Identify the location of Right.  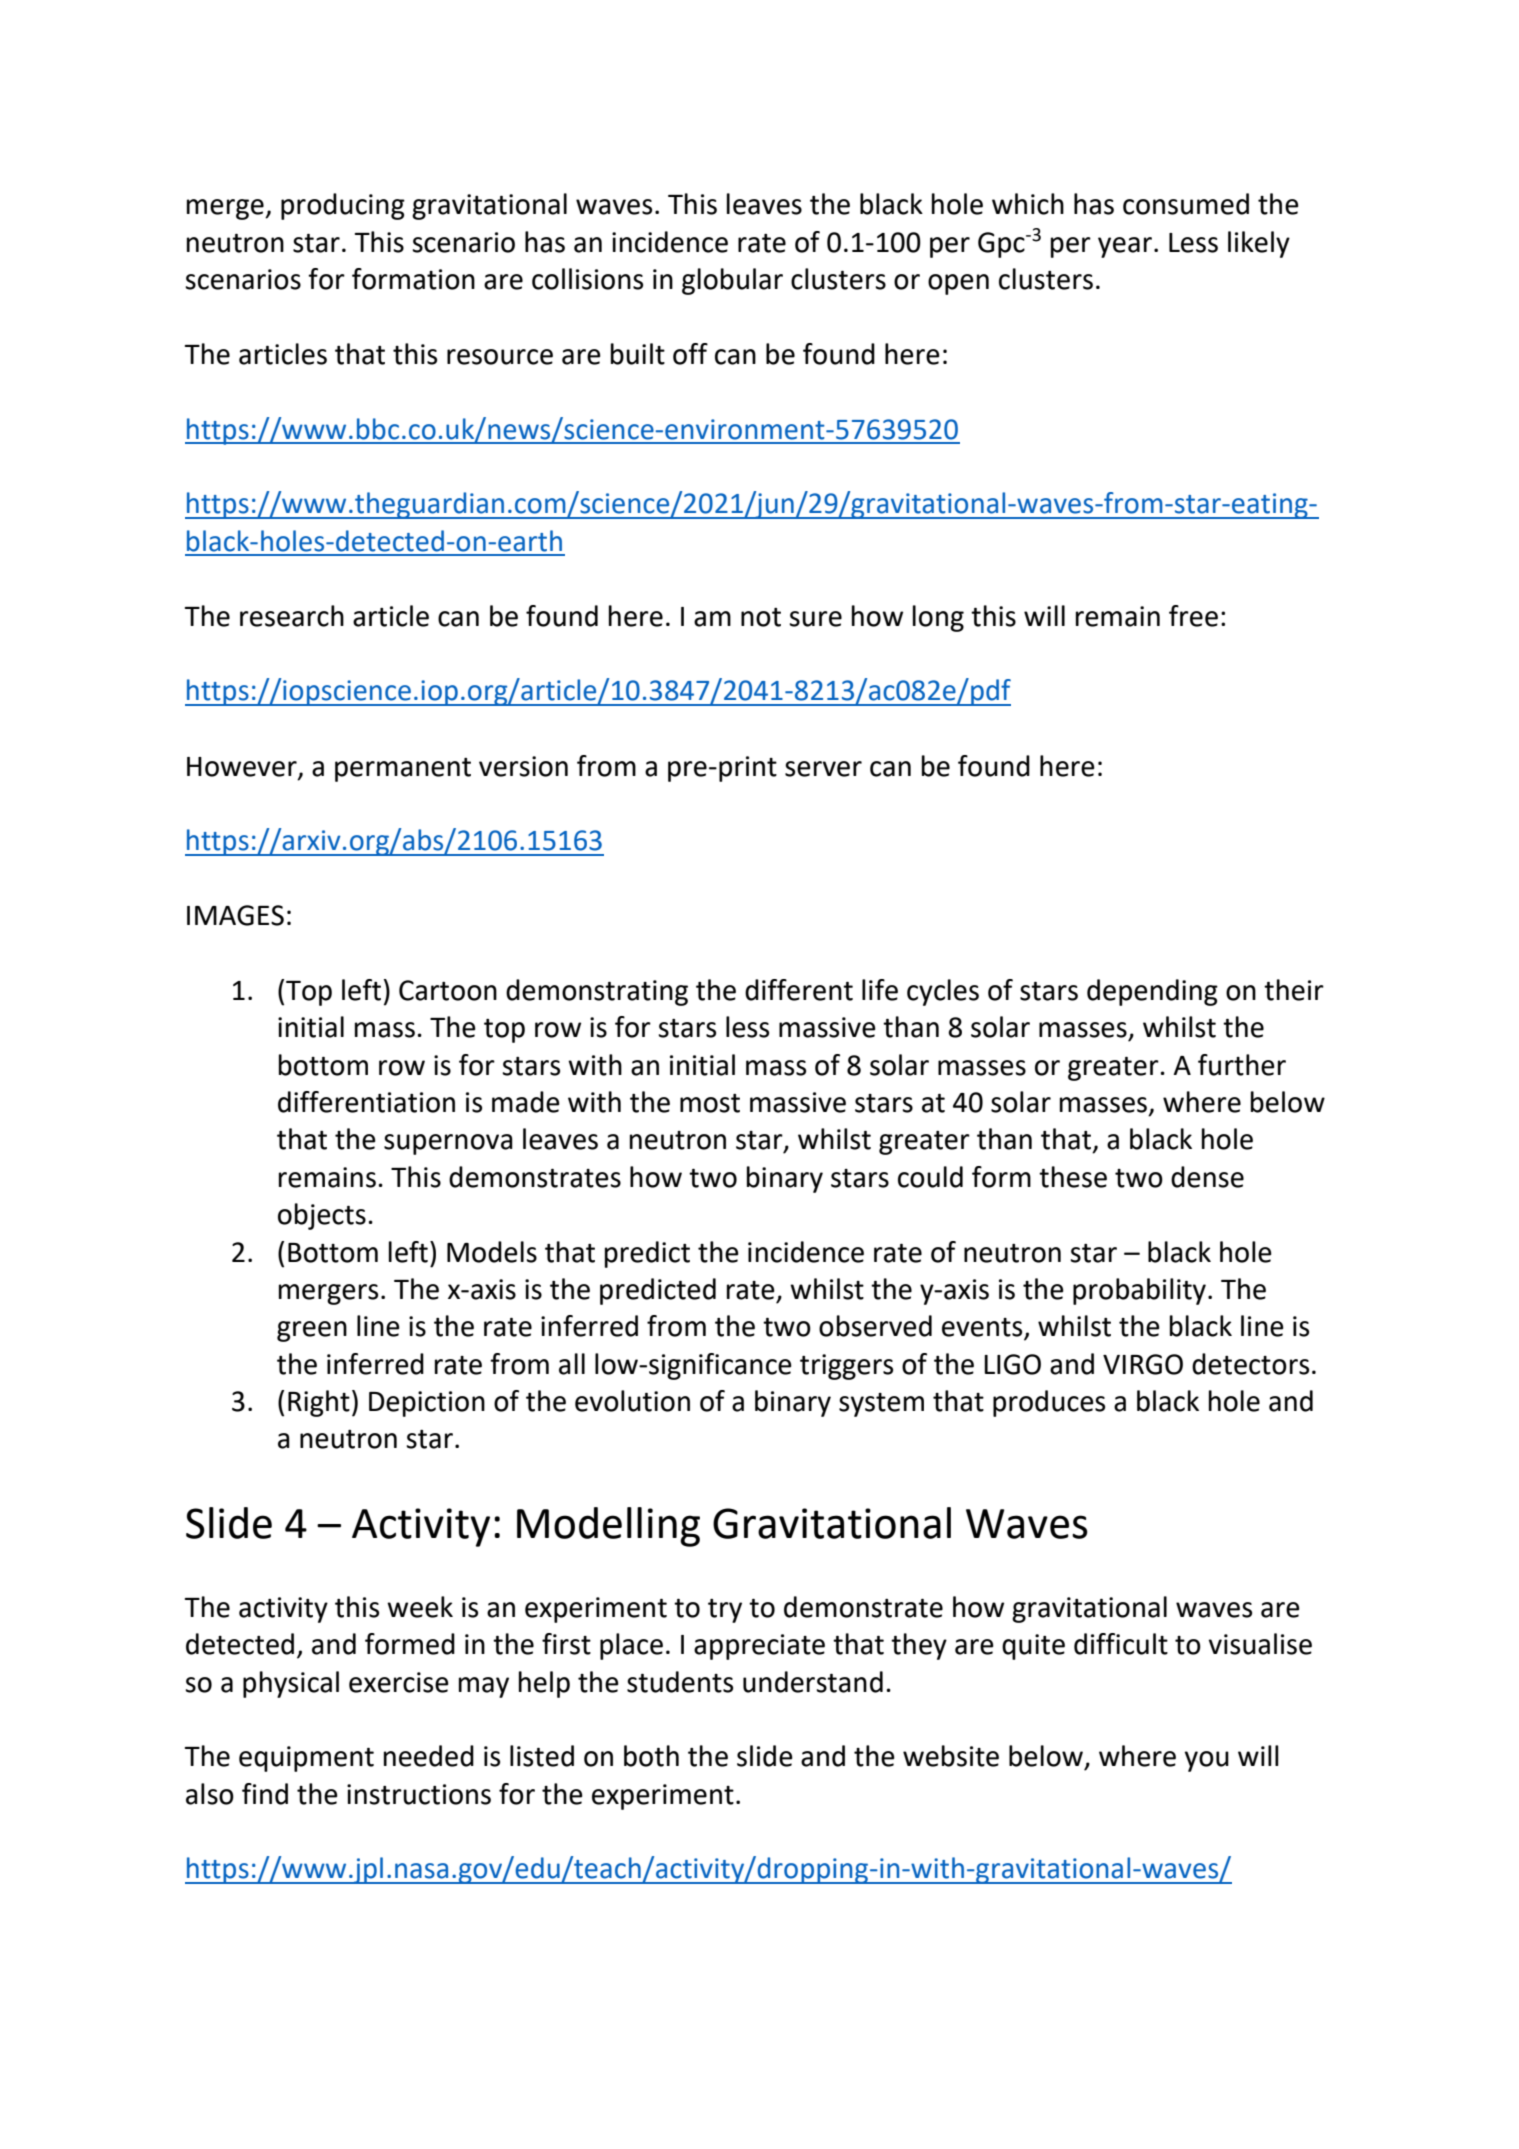
(319, 1403).
